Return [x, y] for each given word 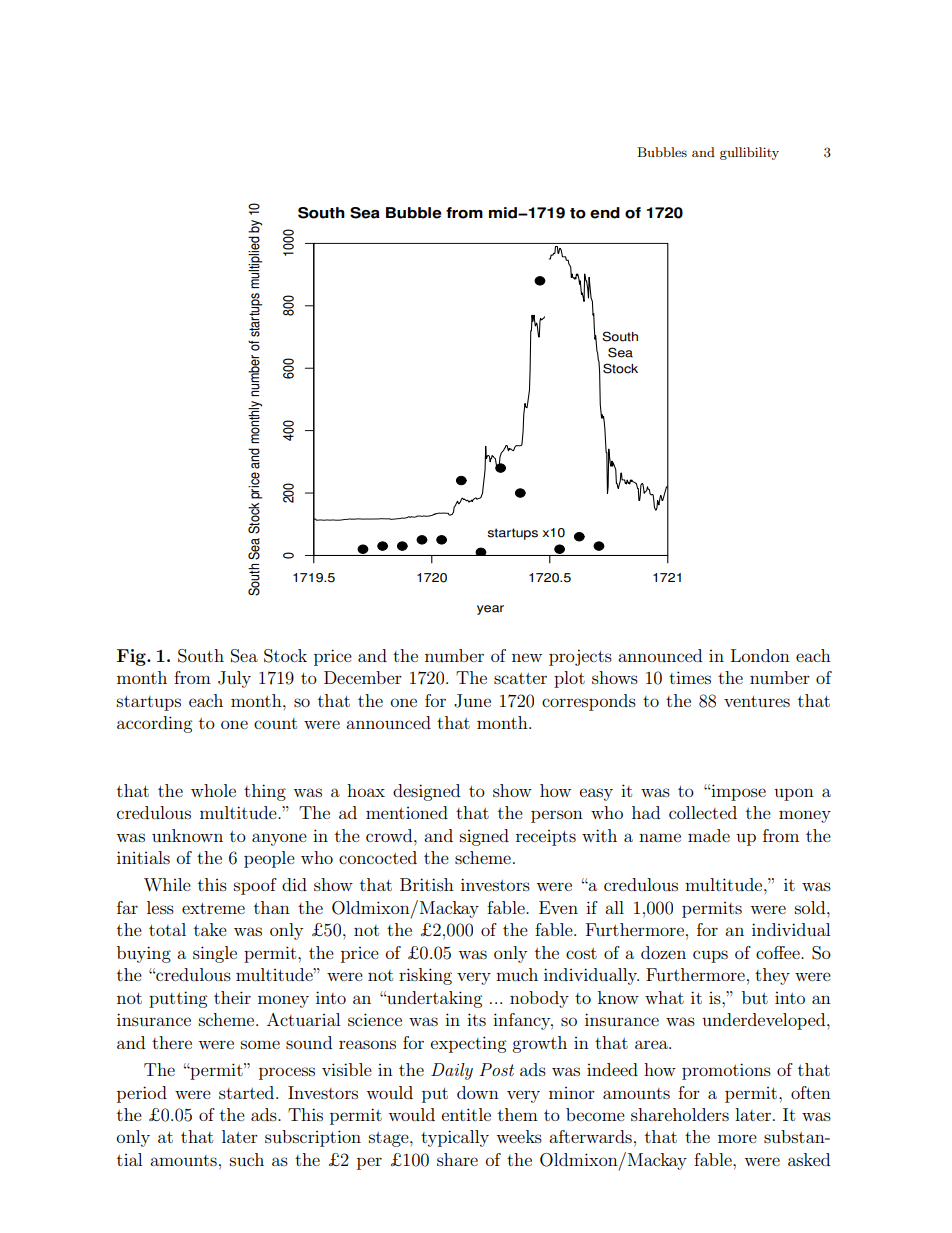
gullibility [749, 153]
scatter [520, 678]
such [247, 1159]
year [490, 610]
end [605, 213]
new [527, 657]
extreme [213, 908]
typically [455, 1138]
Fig [132, 657]
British [427, 884]
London [760, 655]
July [234, 679]
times [690, 677]
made [709, 835]
